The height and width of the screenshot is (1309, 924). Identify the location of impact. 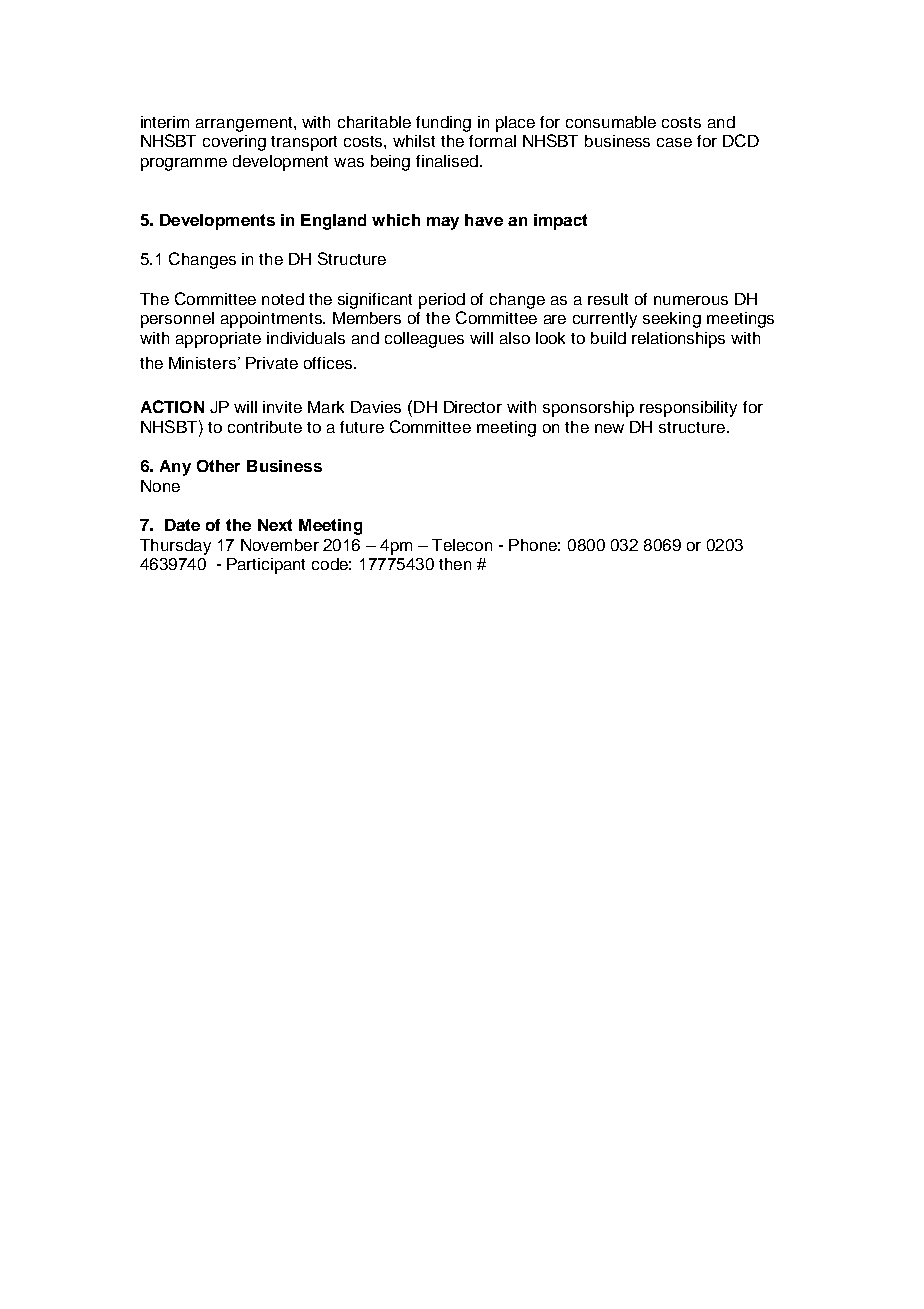
(560, 222).
